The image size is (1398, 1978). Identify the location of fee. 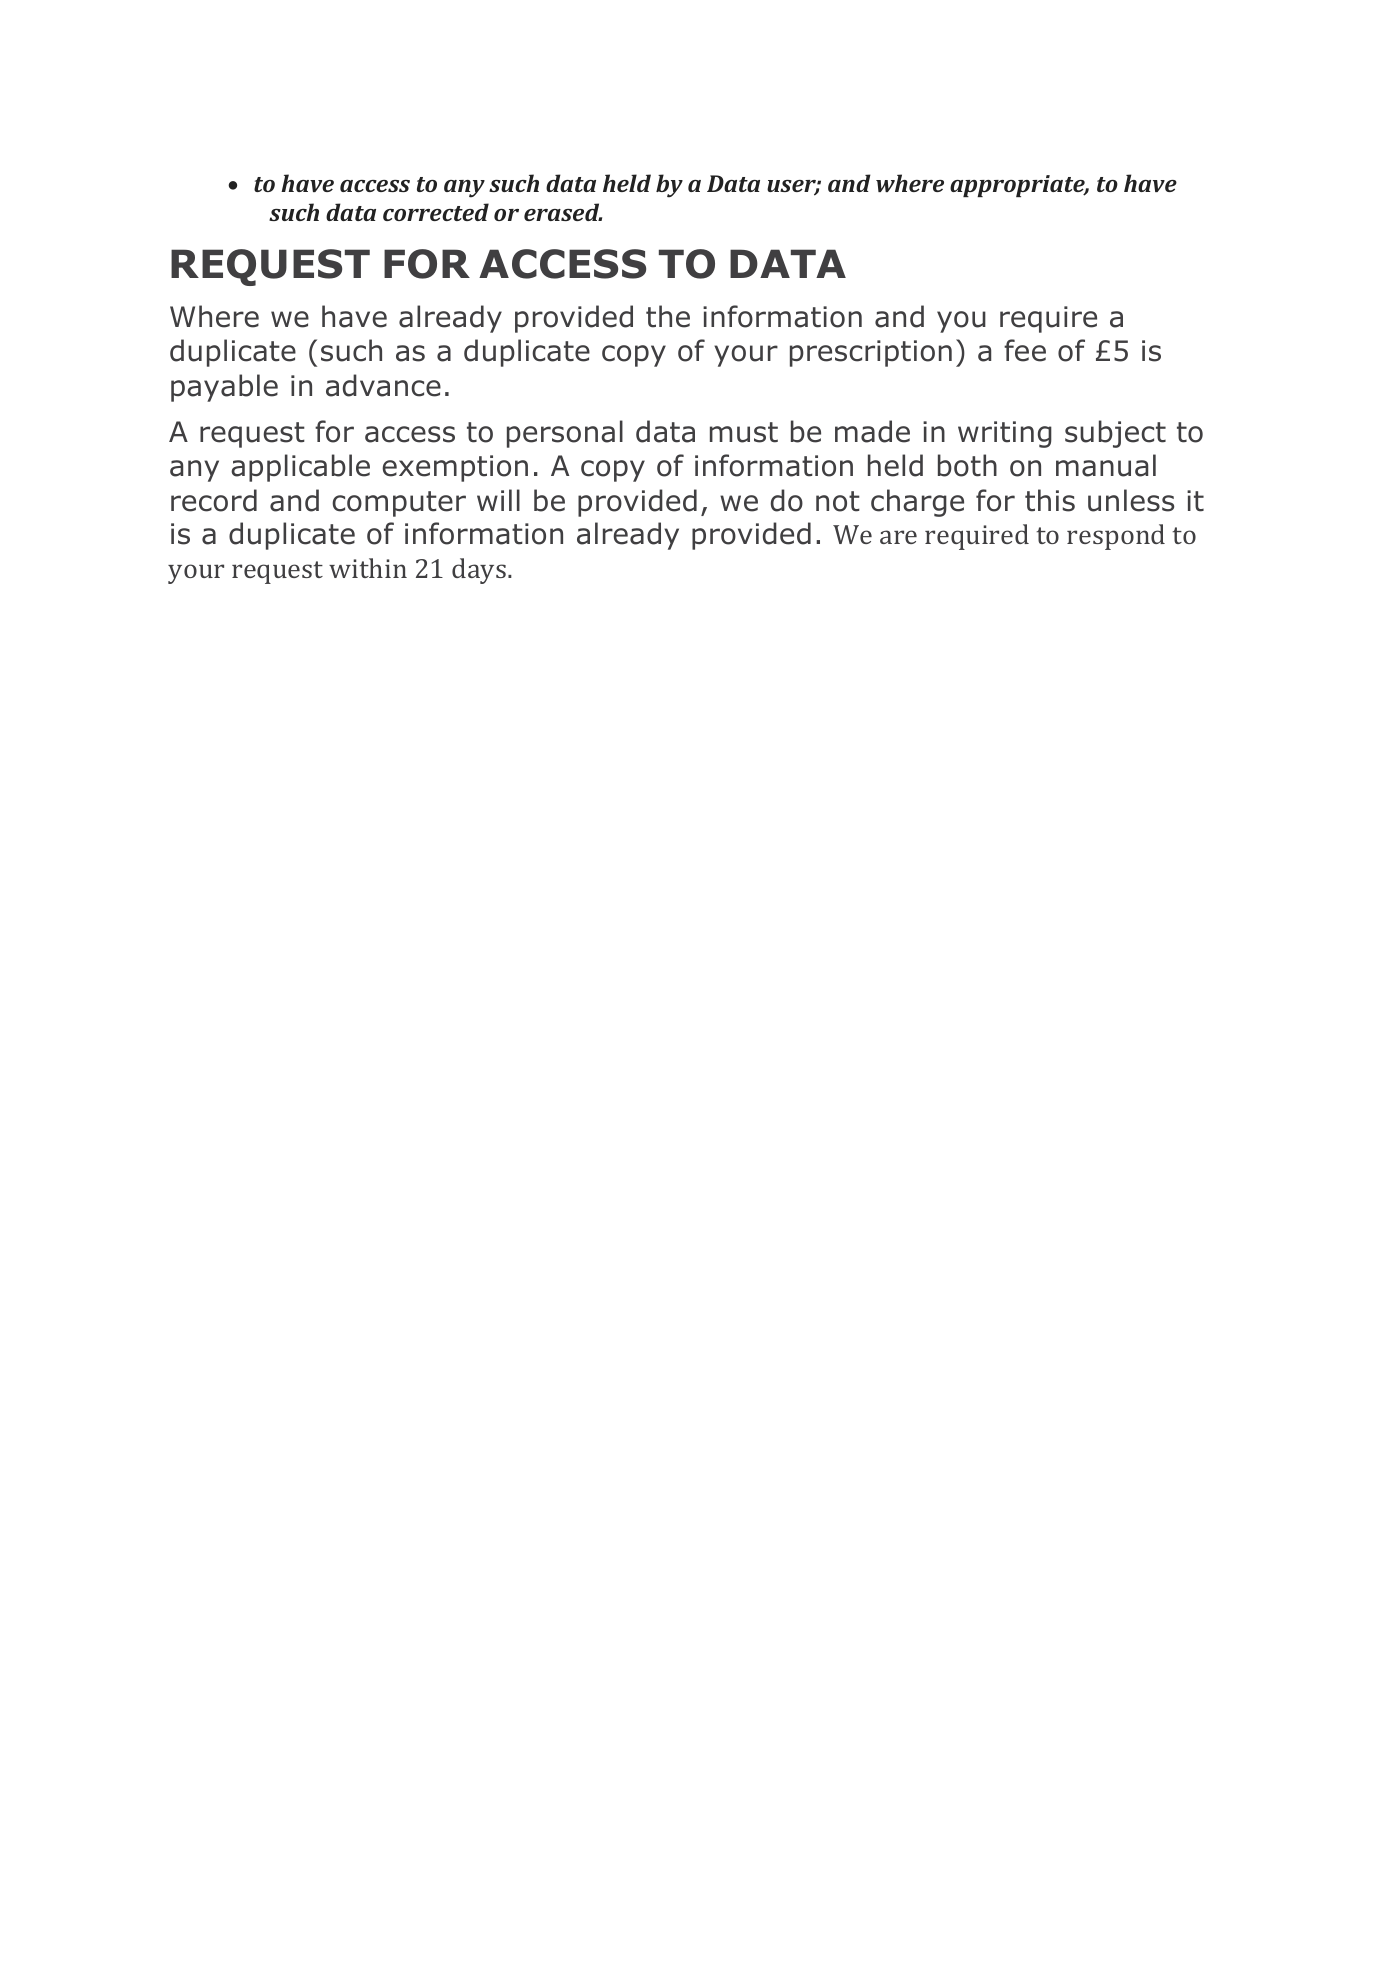
(1025, 350).
